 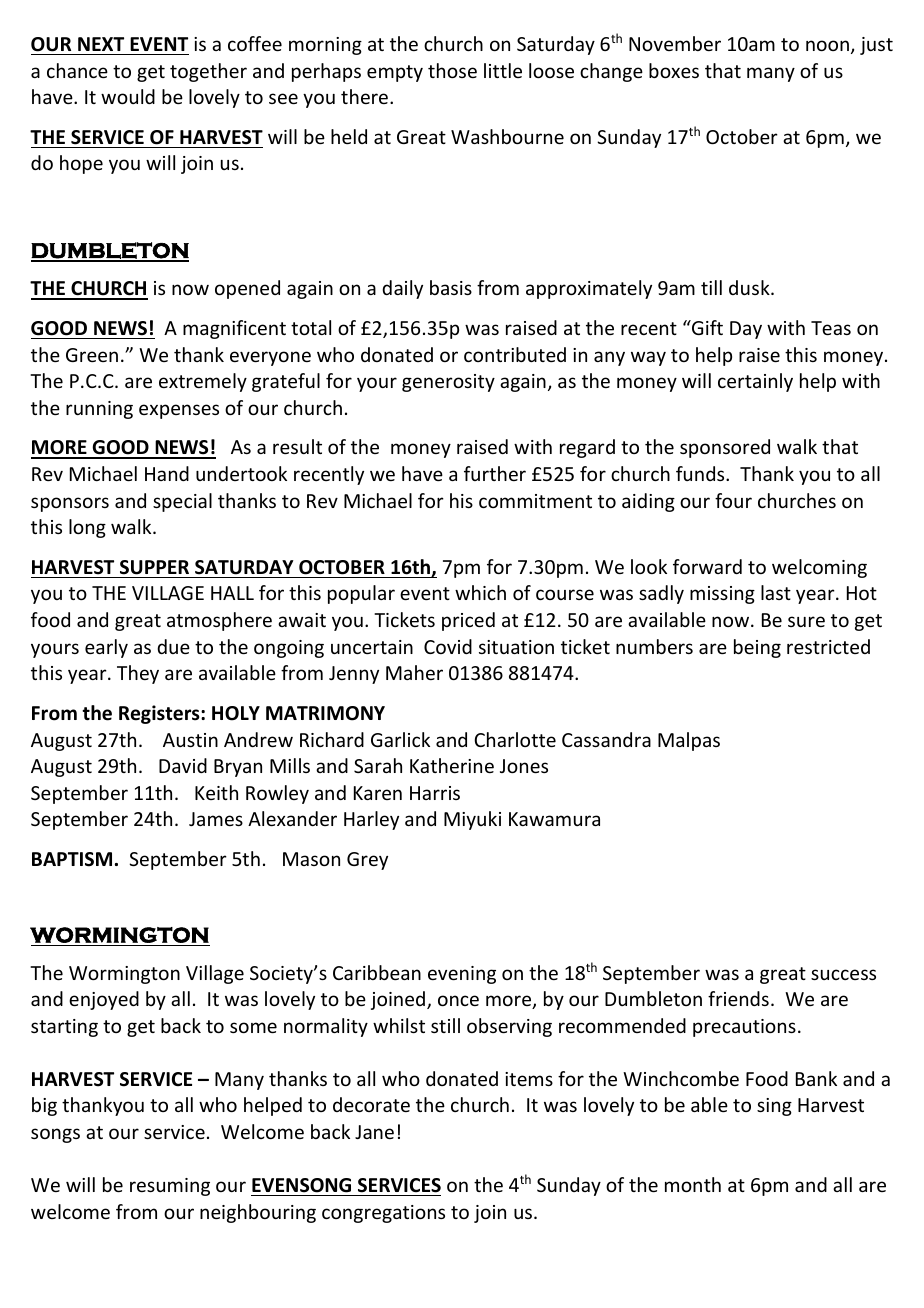 What do you see at coordinates (182, 502) in the screenshot?
I see `special` at bounding box center [182, 502].
